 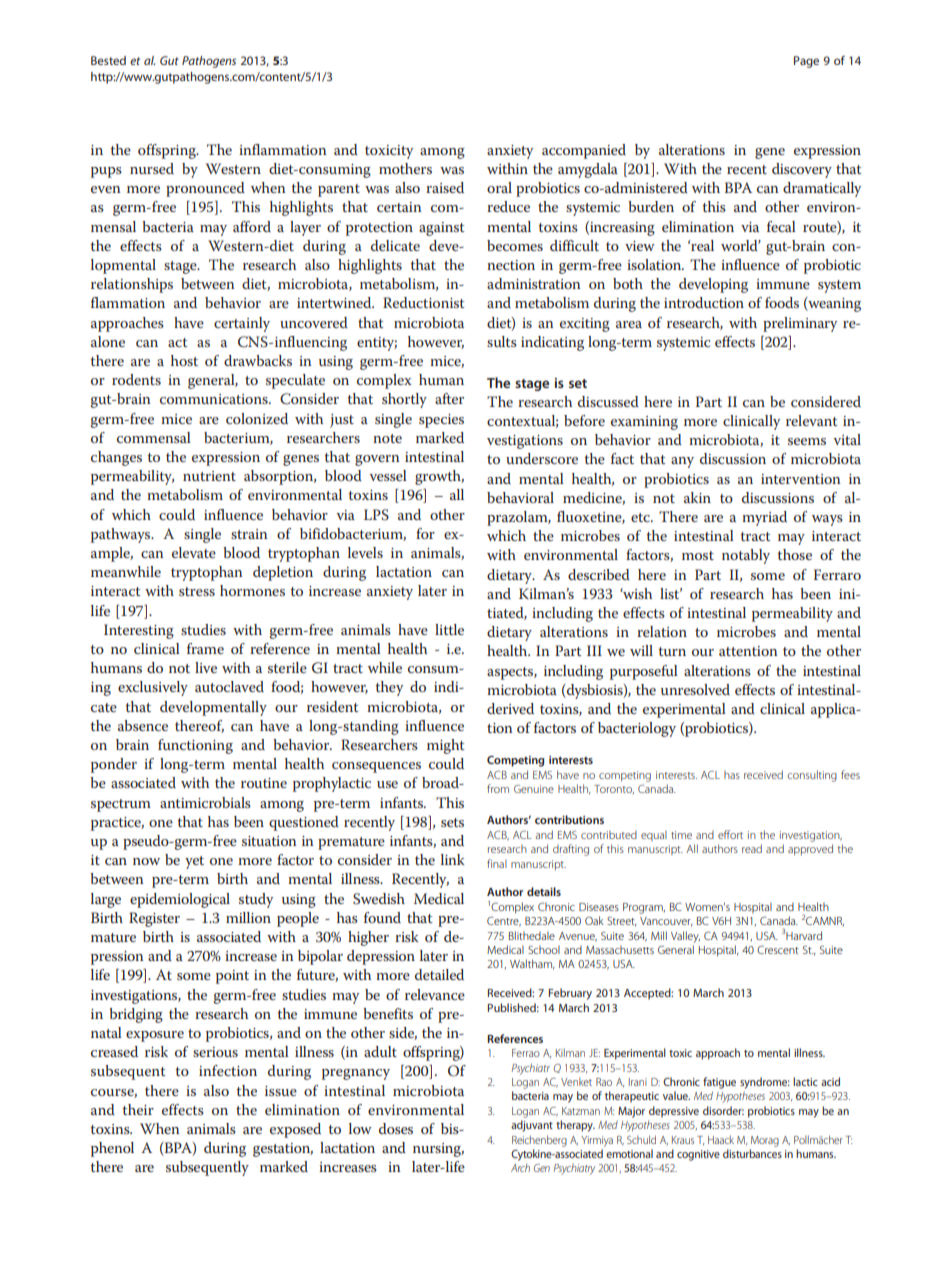 I want to click on little, so click(x=449, y=629).
